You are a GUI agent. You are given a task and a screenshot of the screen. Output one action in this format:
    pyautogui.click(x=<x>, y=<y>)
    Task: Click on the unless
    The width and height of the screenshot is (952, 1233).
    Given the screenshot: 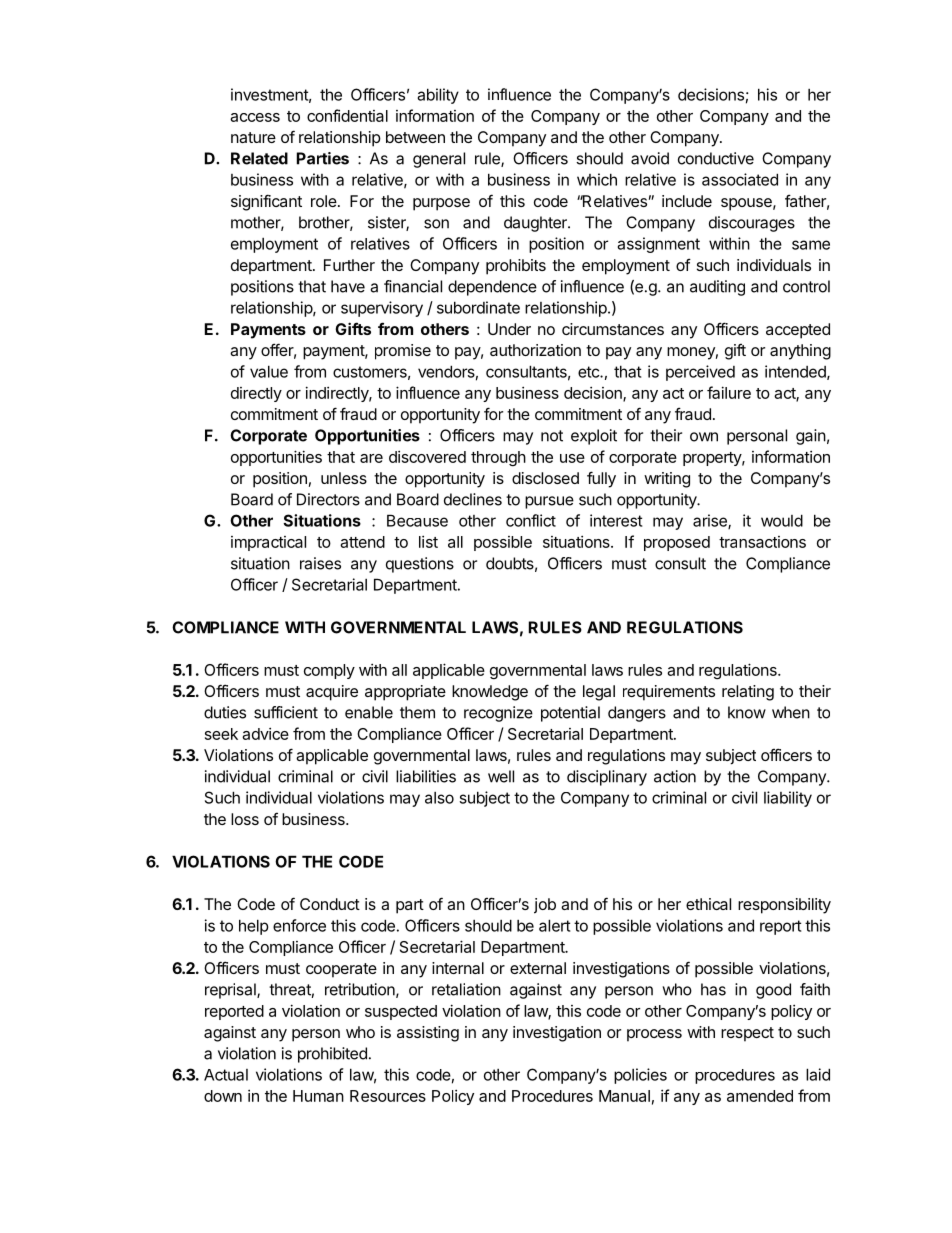 What is the action you would take?
    pyautogui.click(x=344, y=478)
